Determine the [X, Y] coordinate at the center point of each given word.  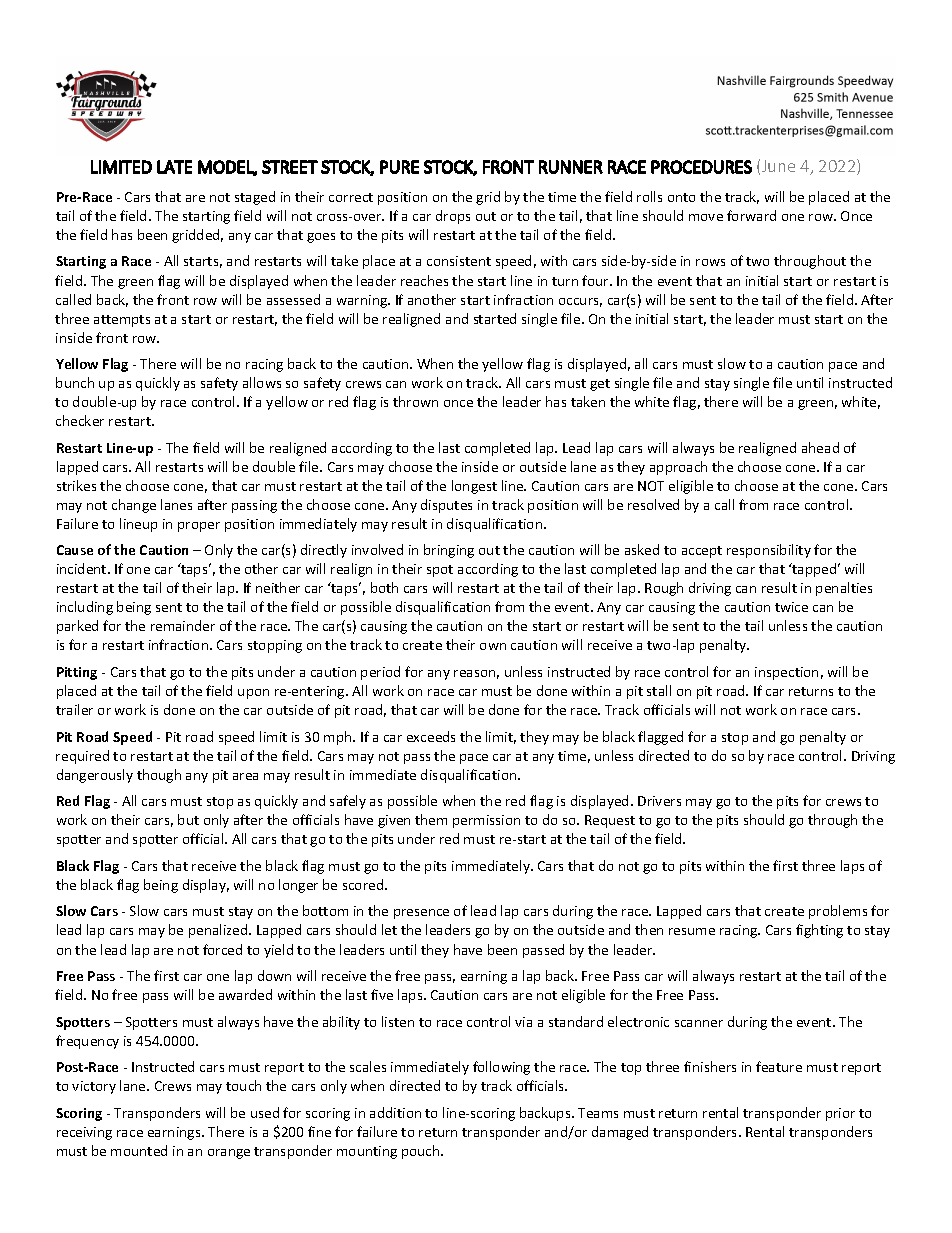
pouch [422, 1152]
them [431, 819]
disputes [446, 506]
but [188, 819]
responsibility [769, 551]
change [134, 506]
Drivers [659, 801]
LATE [174, 167]
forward [751, 215]
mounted [139, 1150]
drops [453, 217]
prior [840, 1114]
